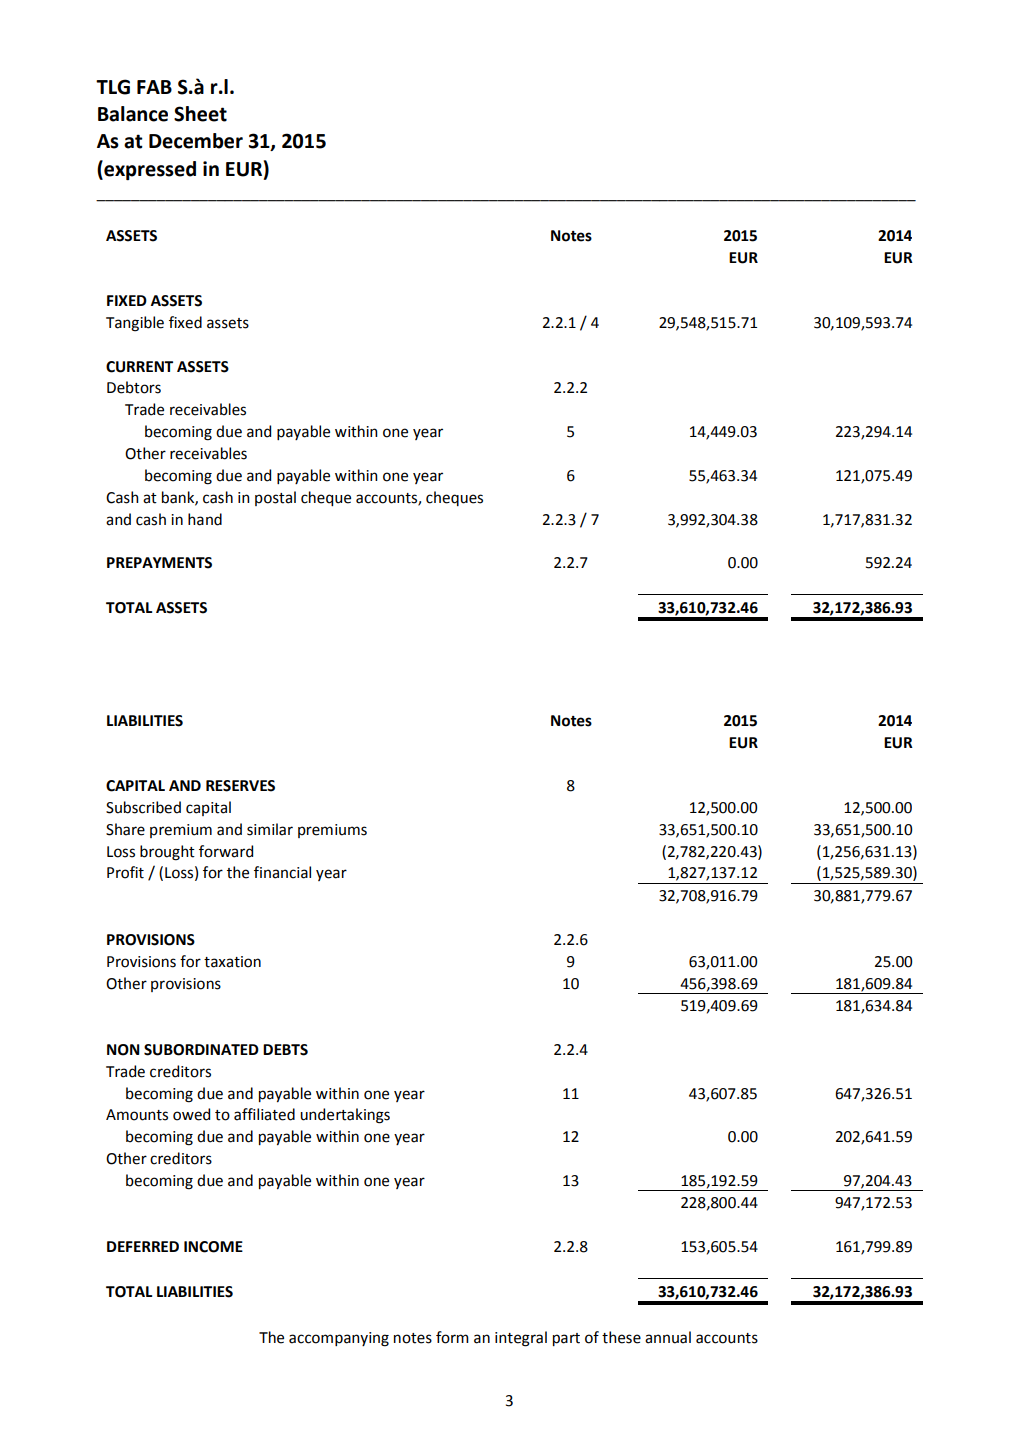  Describe the element at coordinates (201, 1050) in the screenshot. I see `SUBORDINATED` at that location.
